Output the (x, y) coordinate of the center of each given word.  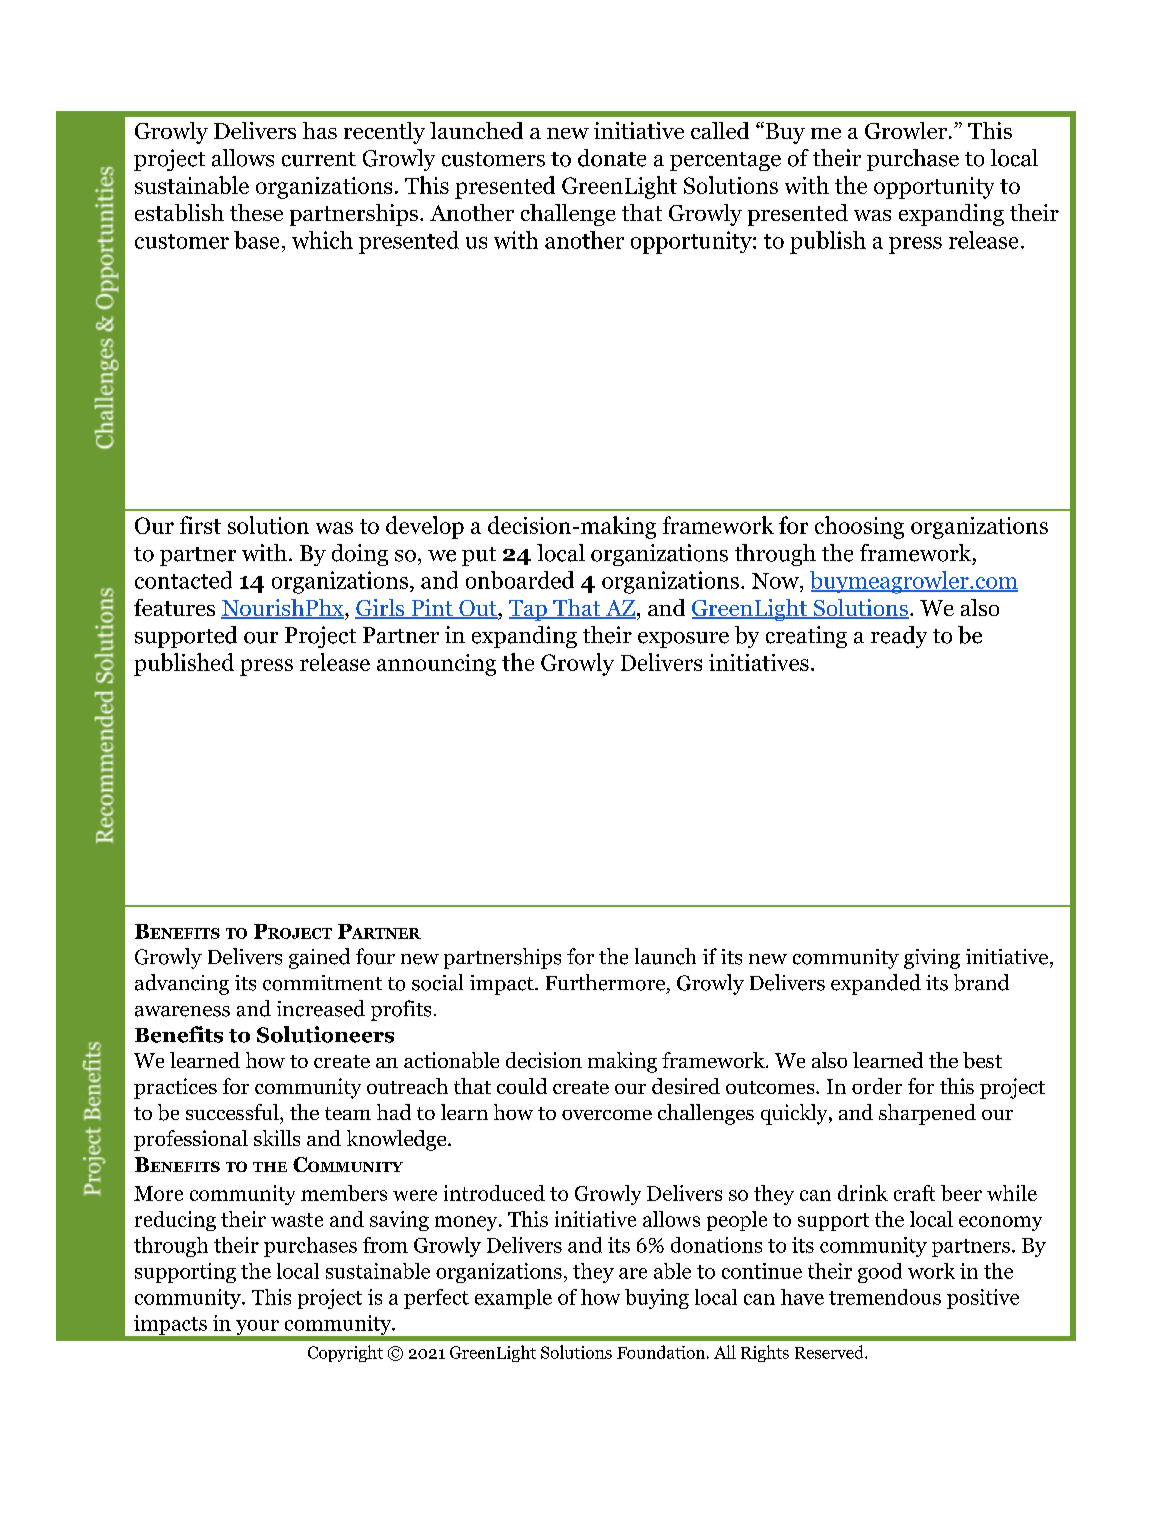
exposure (683, 640)
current (319, 159)
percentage (725, 161)
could (522, 1086)
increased (321, 1008)
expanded (876, 984)
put (479, 556)
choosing (859, 527)
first (200, 525)
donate (612, 158)
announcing (436, 665)
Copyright (345, 1353)
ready (899, 637)
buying (657, 1299)
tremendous (885, 1297)
